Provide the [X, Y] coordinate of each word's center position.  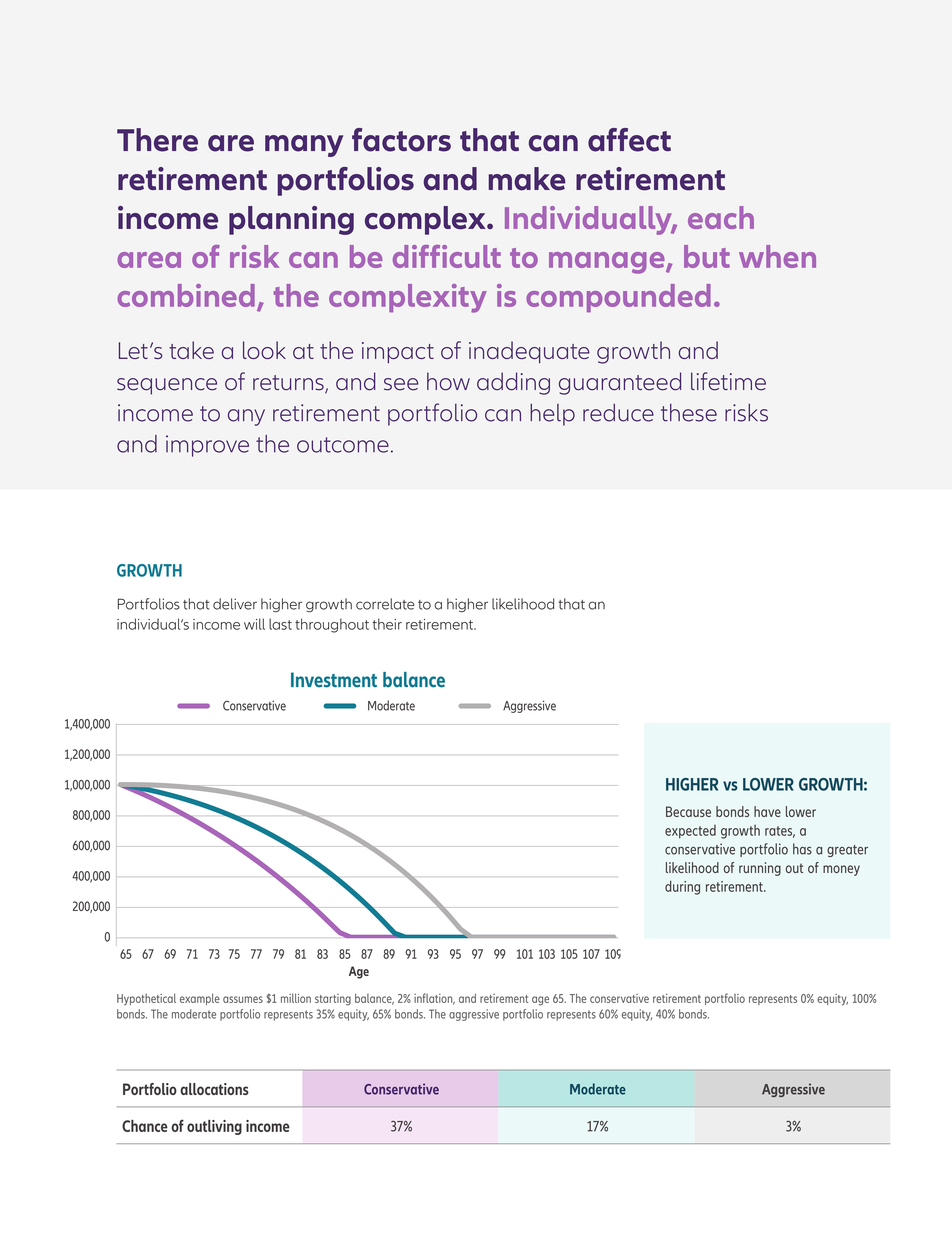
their [387, 624]
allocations [214, 1089]
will [254, 624]
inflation [434, 999]
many [304, 146]
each [721, 217]
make [527, 179]
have [767, 811]
